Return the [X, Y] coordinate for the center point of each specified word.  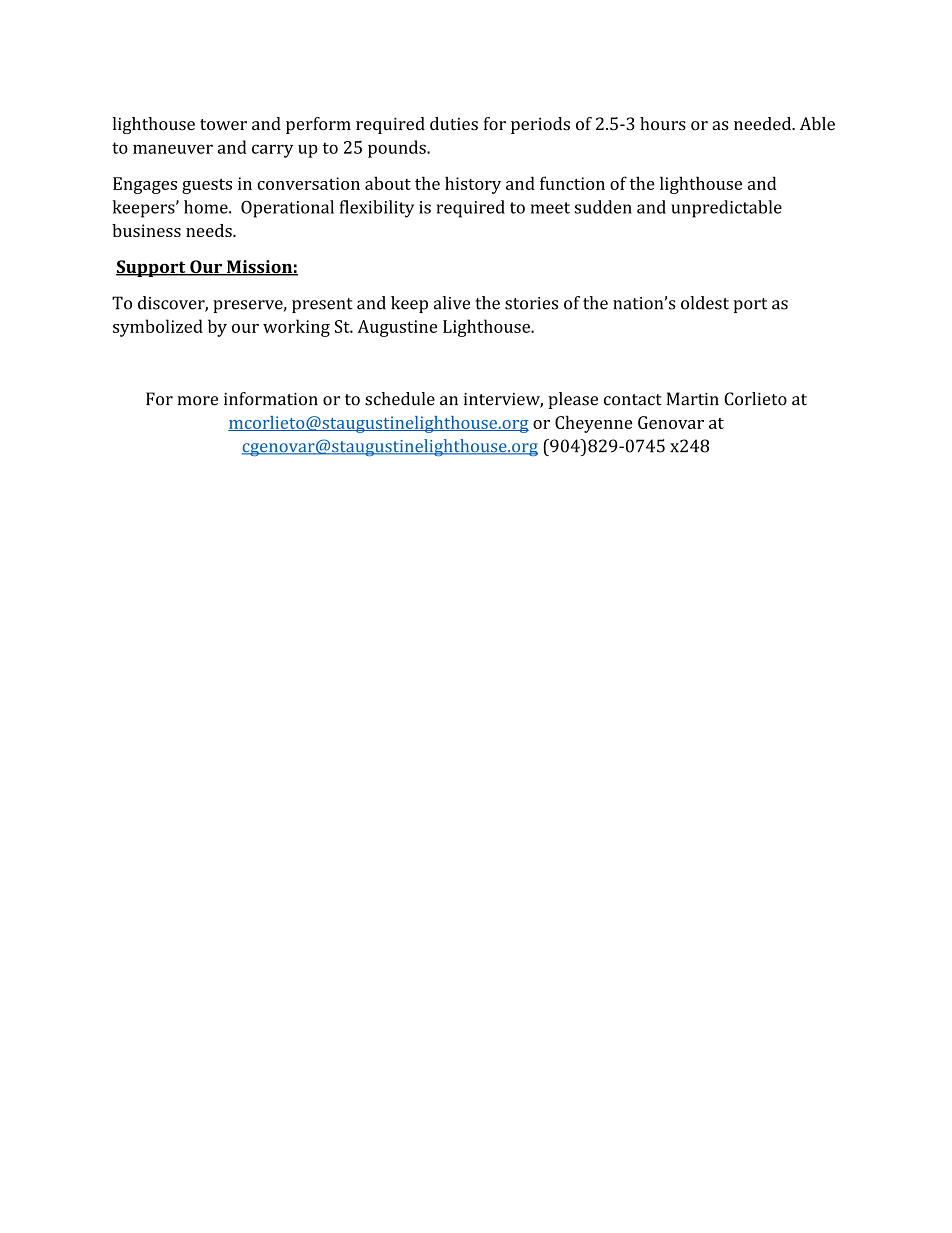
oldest [705, 303]
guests [207, 186]
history [473, 185]
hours [663, 123]
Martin [693, 399]
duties [454, 124]
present [322, 305]
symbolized [158, 328]
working [296, 328]
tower [223, 124]
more [197, 401]
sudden [603, 207]
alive [452, 303]
